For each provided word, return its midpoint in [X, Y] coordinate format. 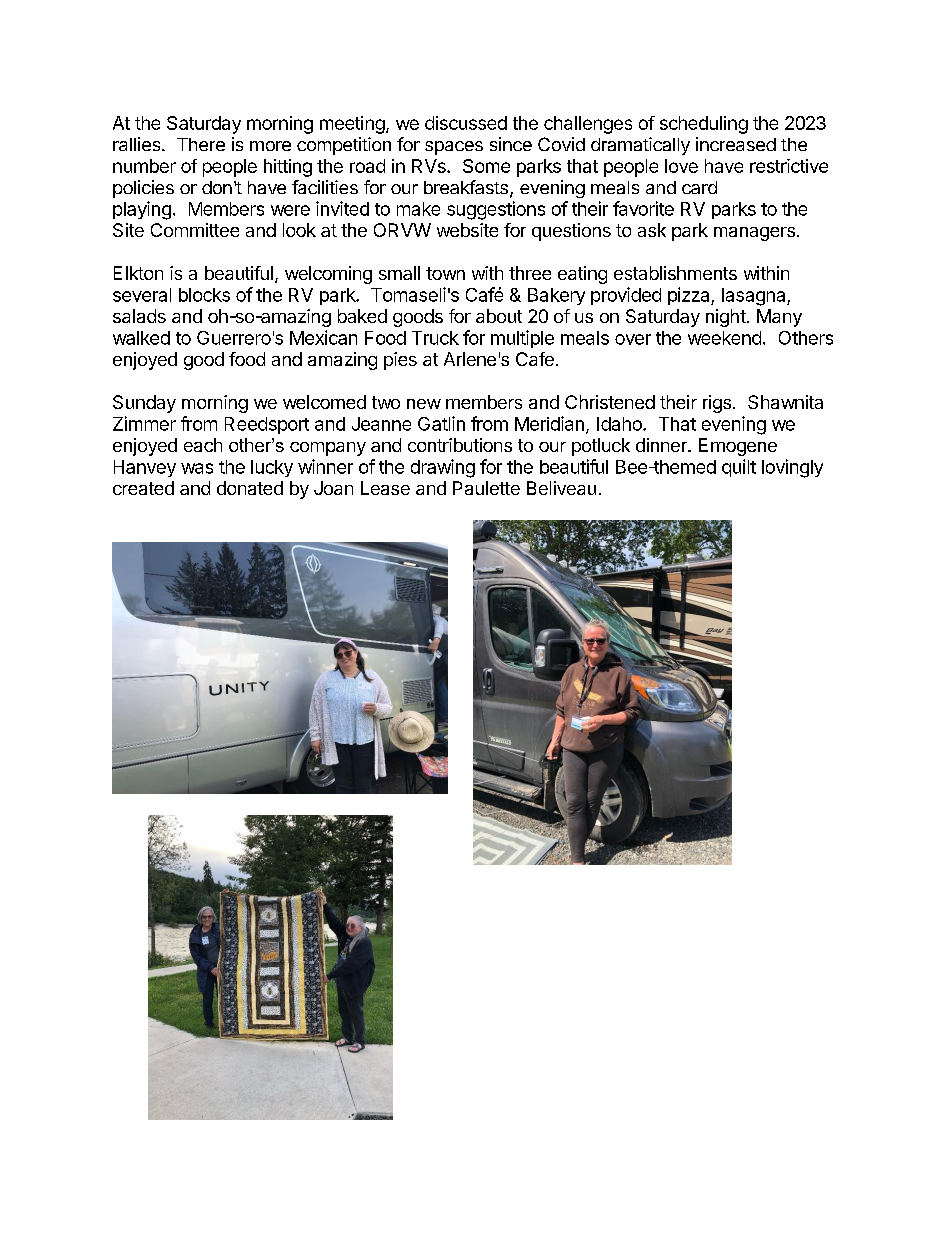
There [201, 144]
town [445, 273]
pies [400, 361]
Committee [195, 230]
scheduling [704, 125]
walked [141, 338]
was [197, 468]
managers [754, 234]
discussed [466, 123]
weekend [724, 338]
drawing [443, 468]
